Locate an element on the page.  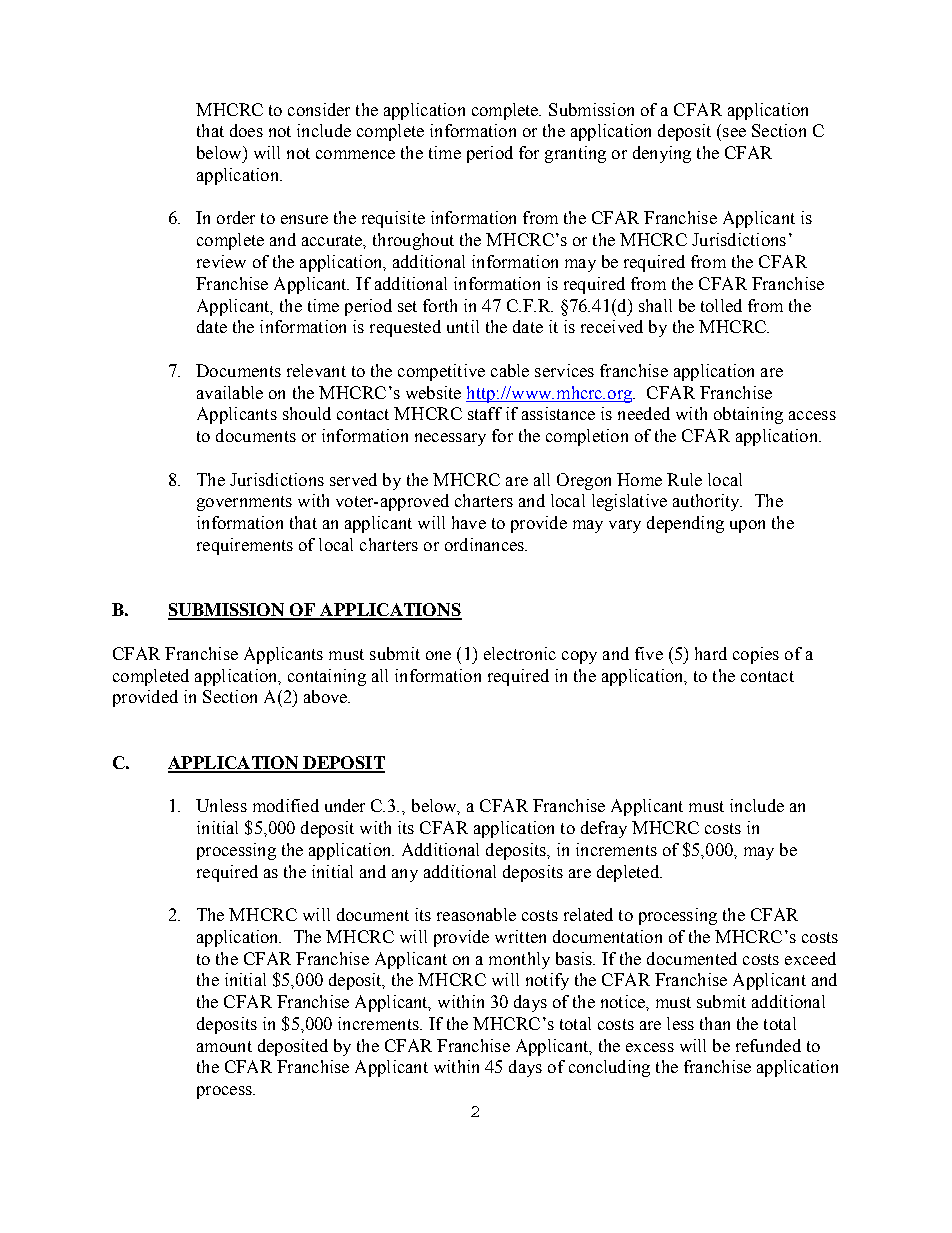
requirements is located at coordinates (245, 546).
